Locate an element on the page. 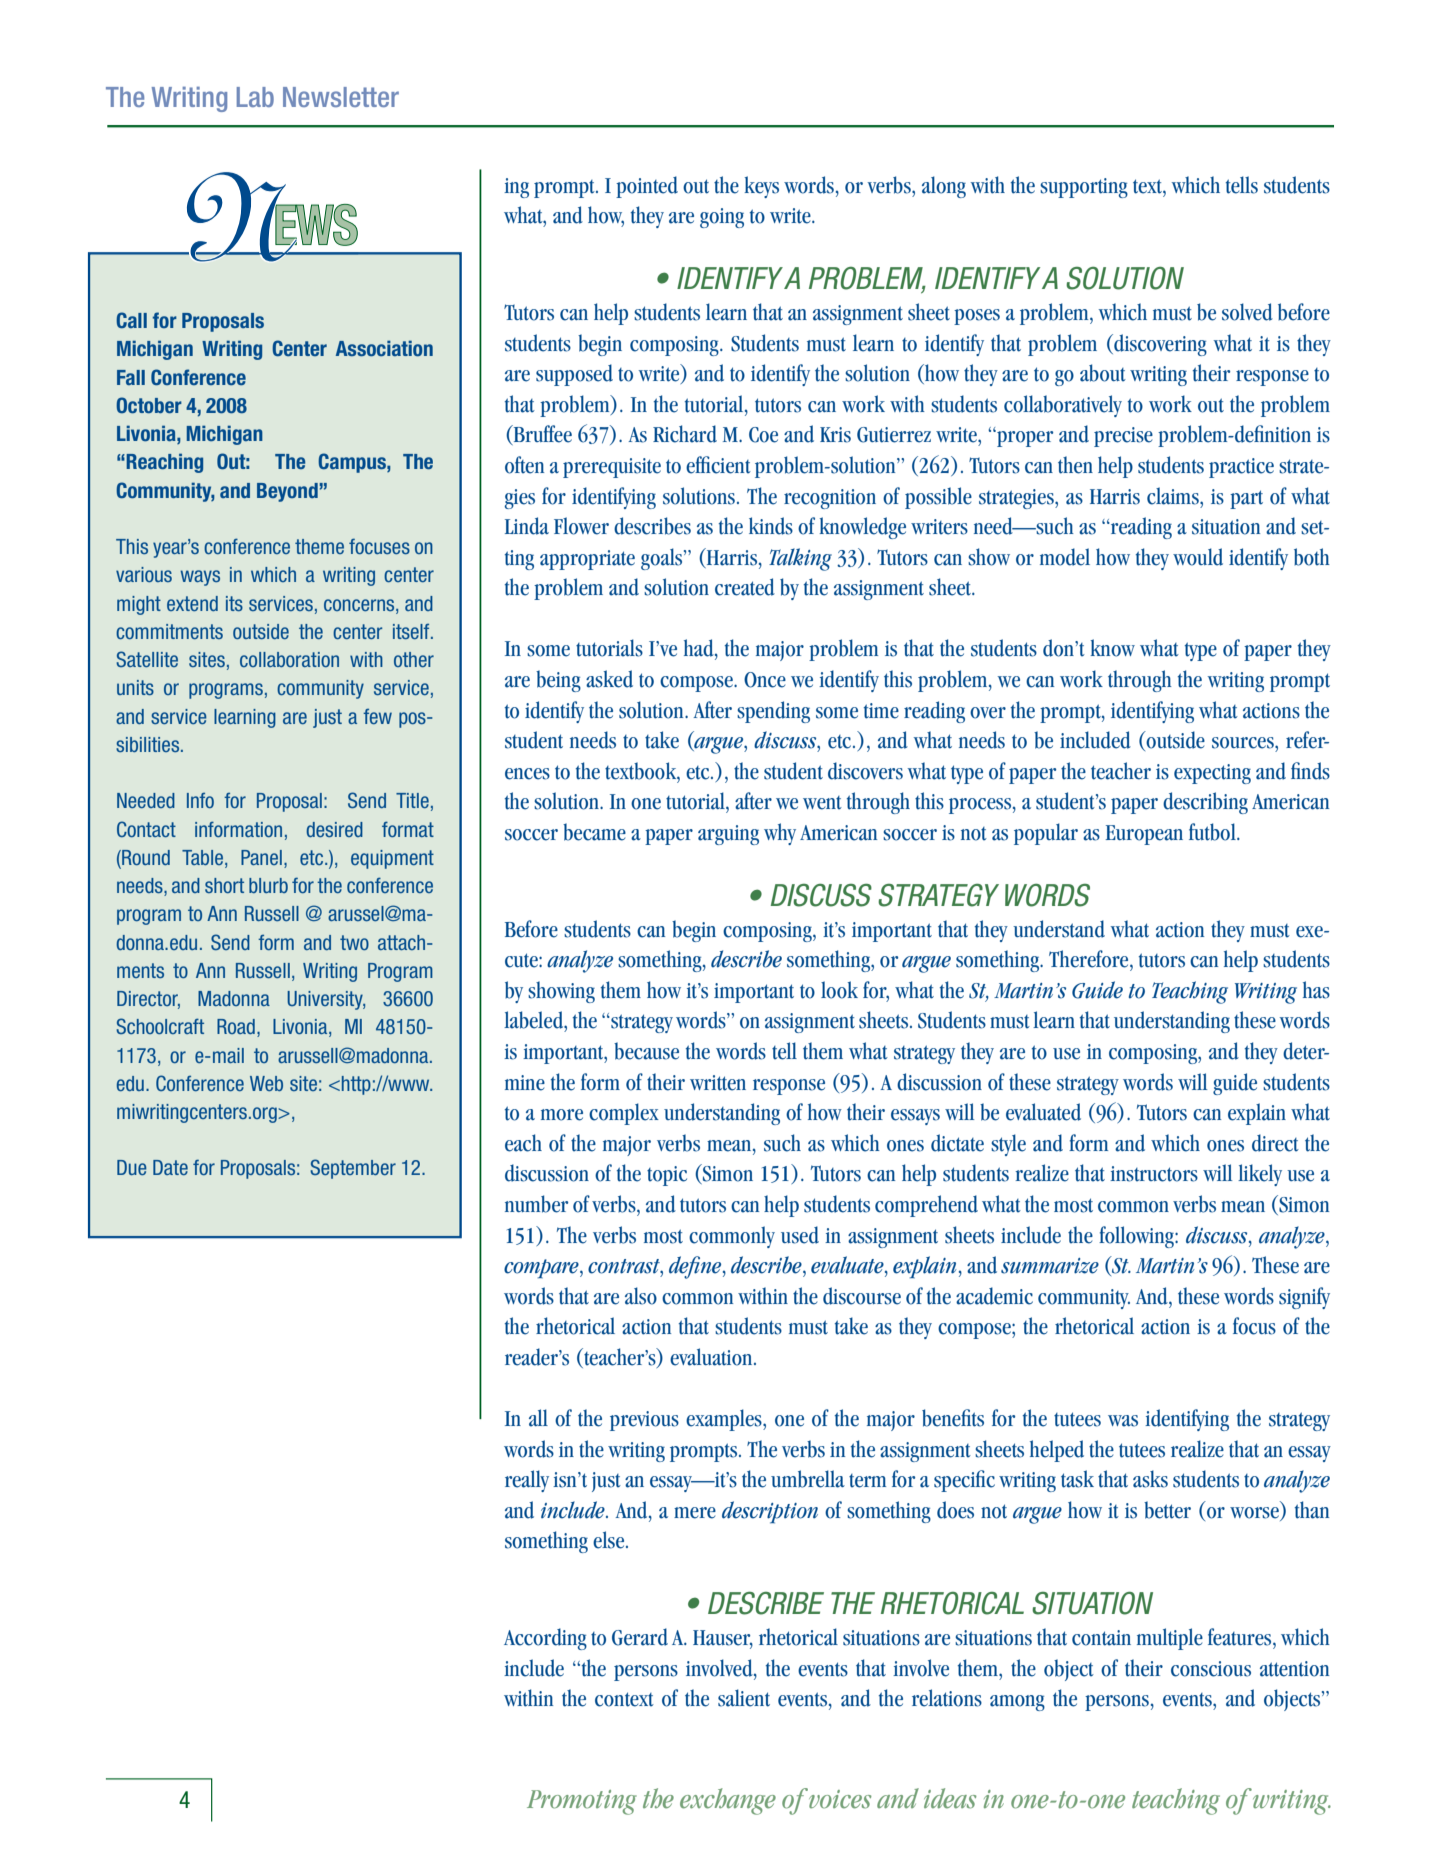 The height and width of the page is (1864, 1440). exchange is located at coordinates (728, 1801).
